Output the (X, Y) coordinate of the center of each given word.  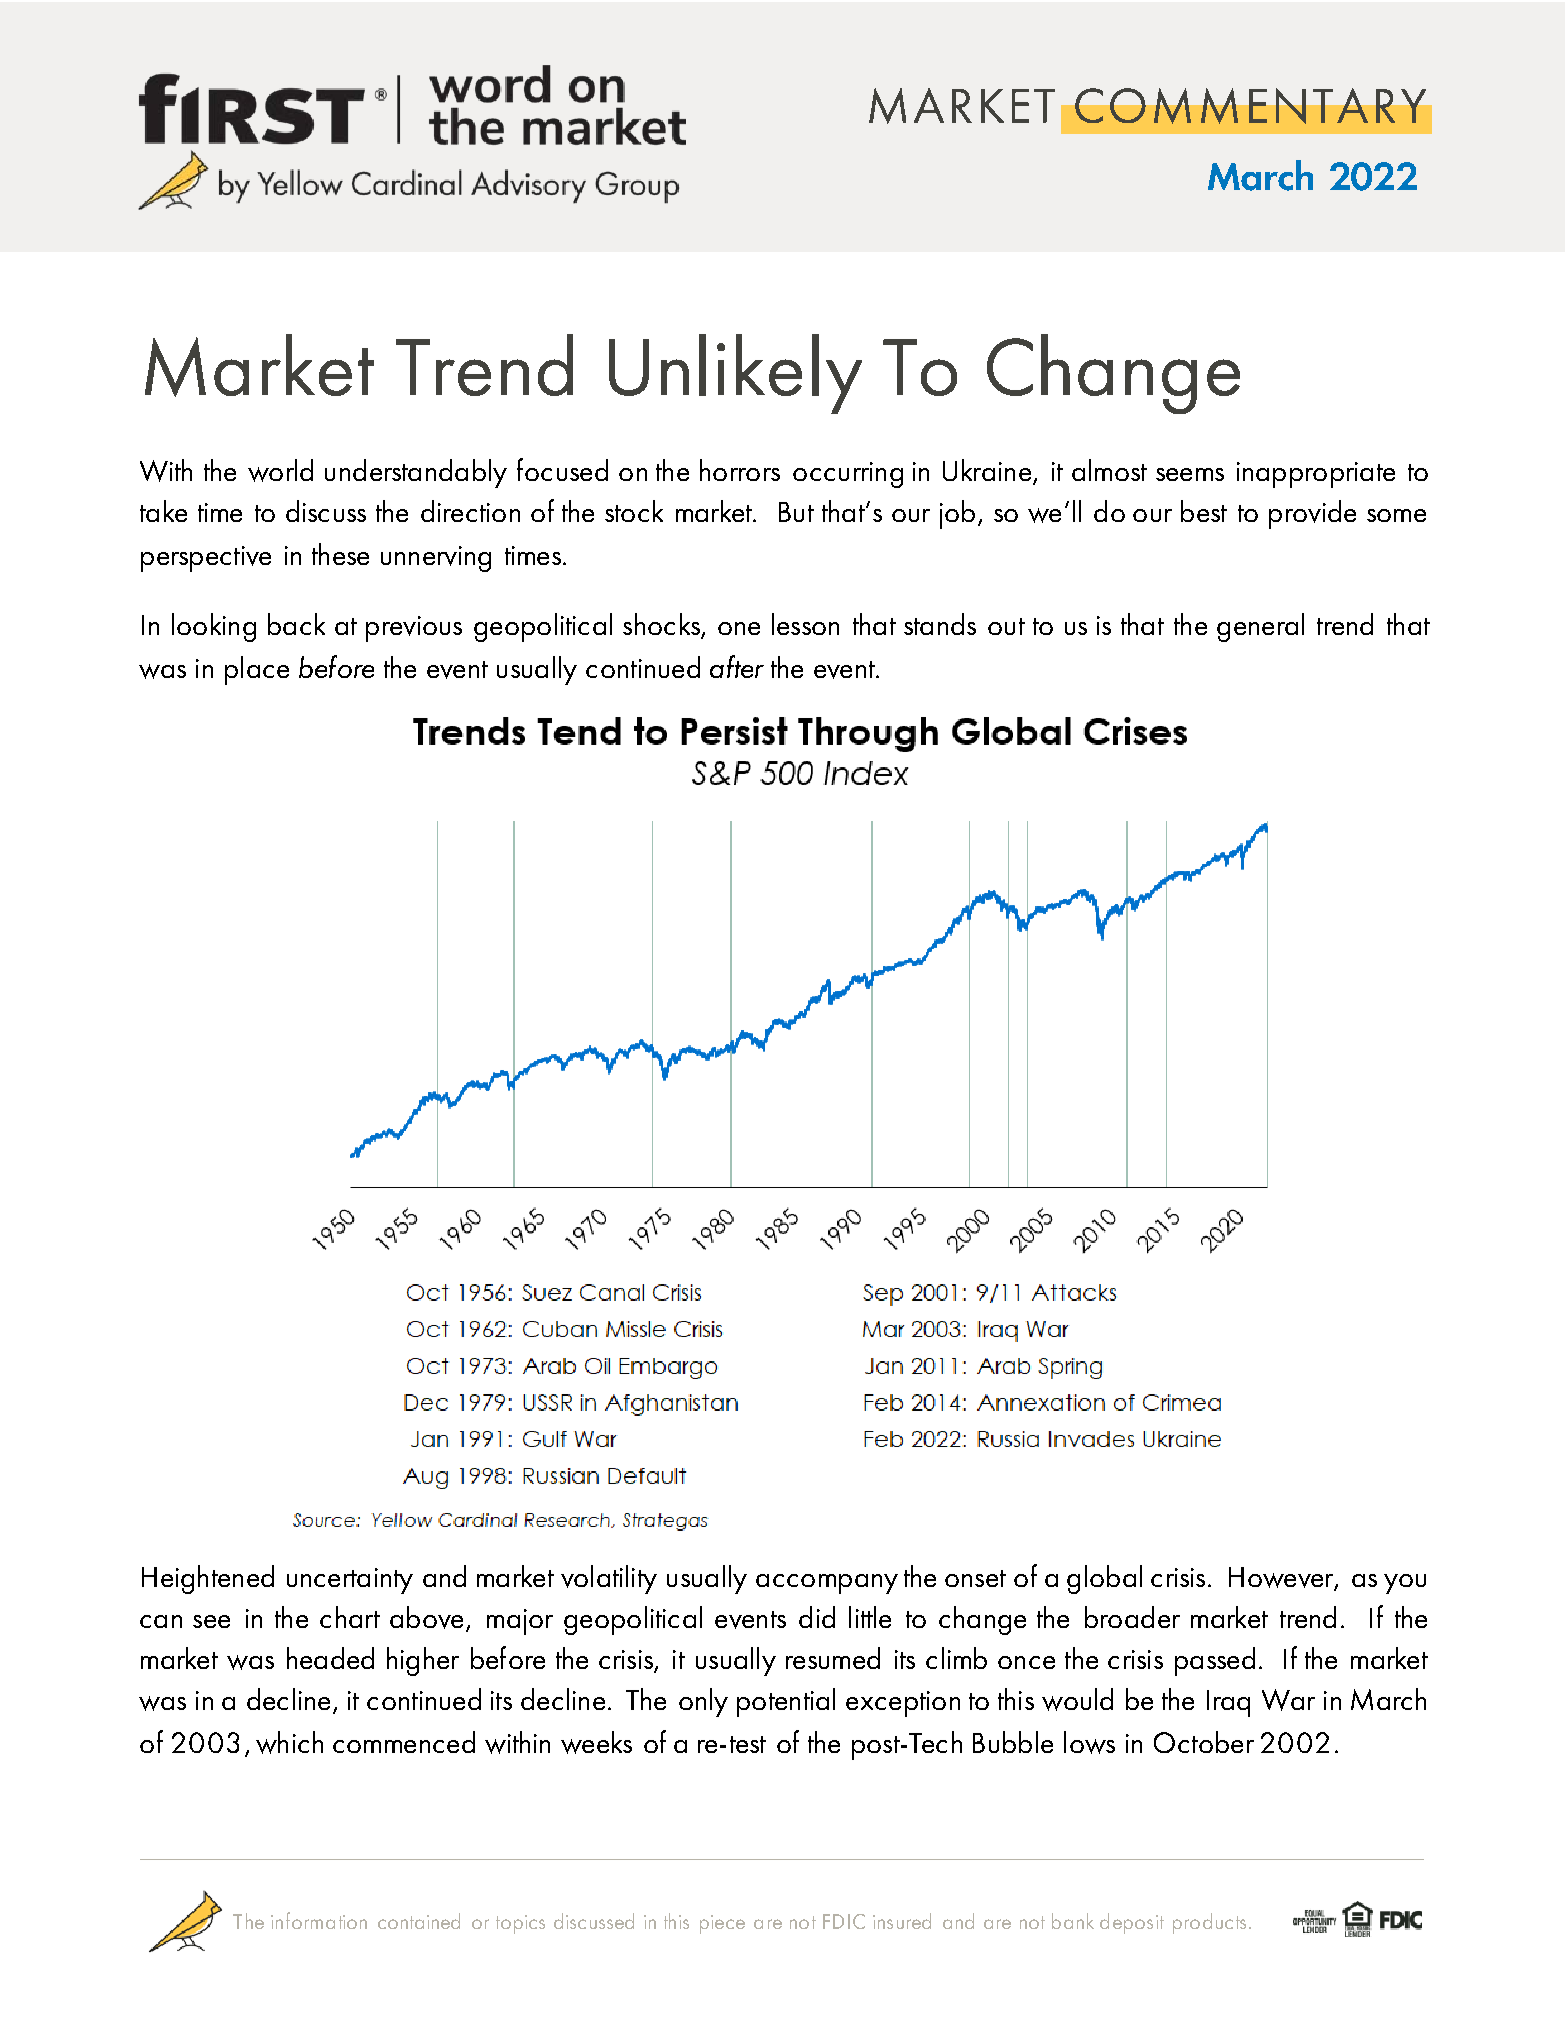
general (1260, 627)
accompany (827, 1584)
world (280, 470)
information (319, 1920)
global (1104, 1579)
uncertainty (350, 1581)
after (737, 666)
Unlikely (735, 374)
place (257, 670)
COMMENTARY (1250, 106)
